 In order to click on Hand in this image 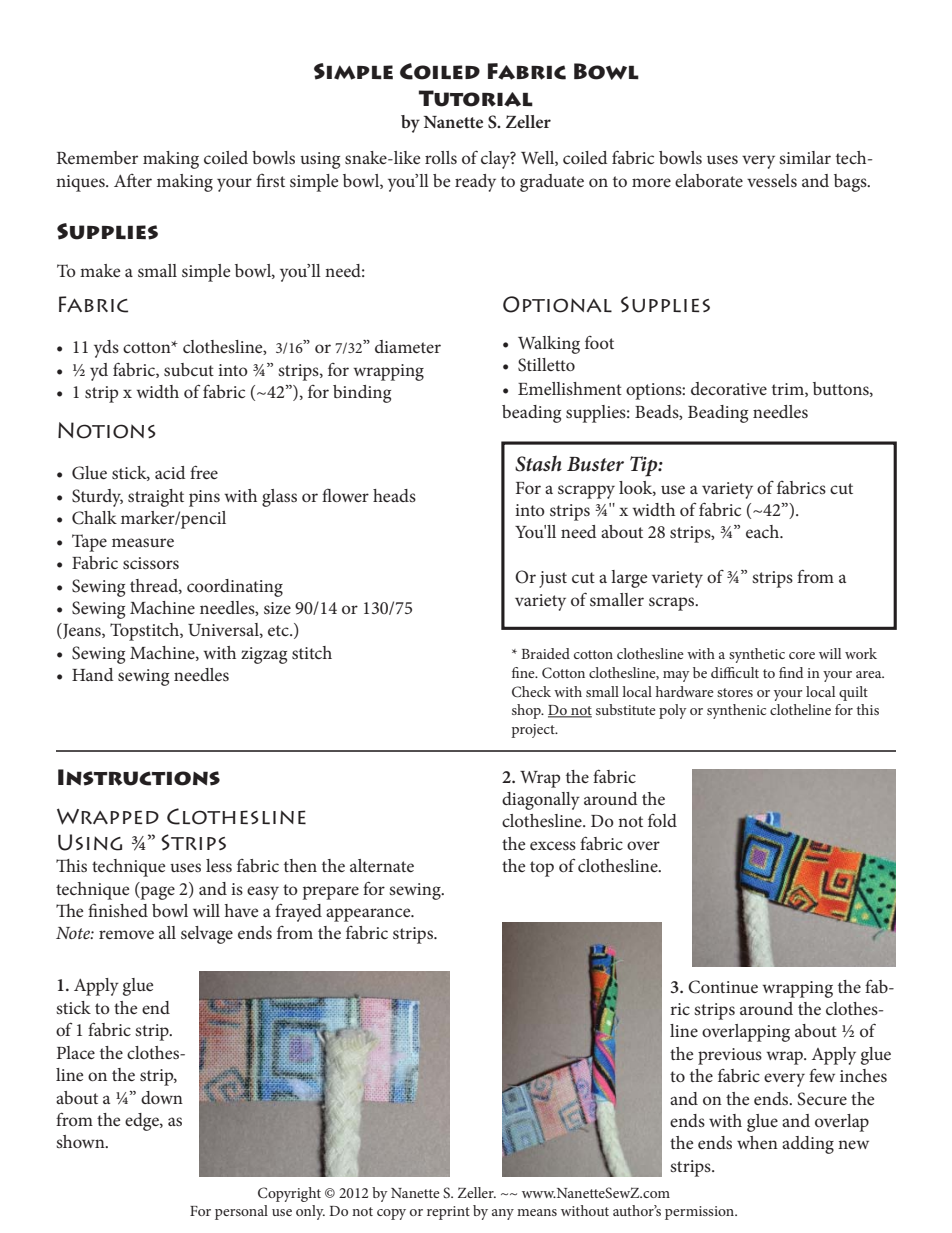, I will do `click(92, 674)`.
